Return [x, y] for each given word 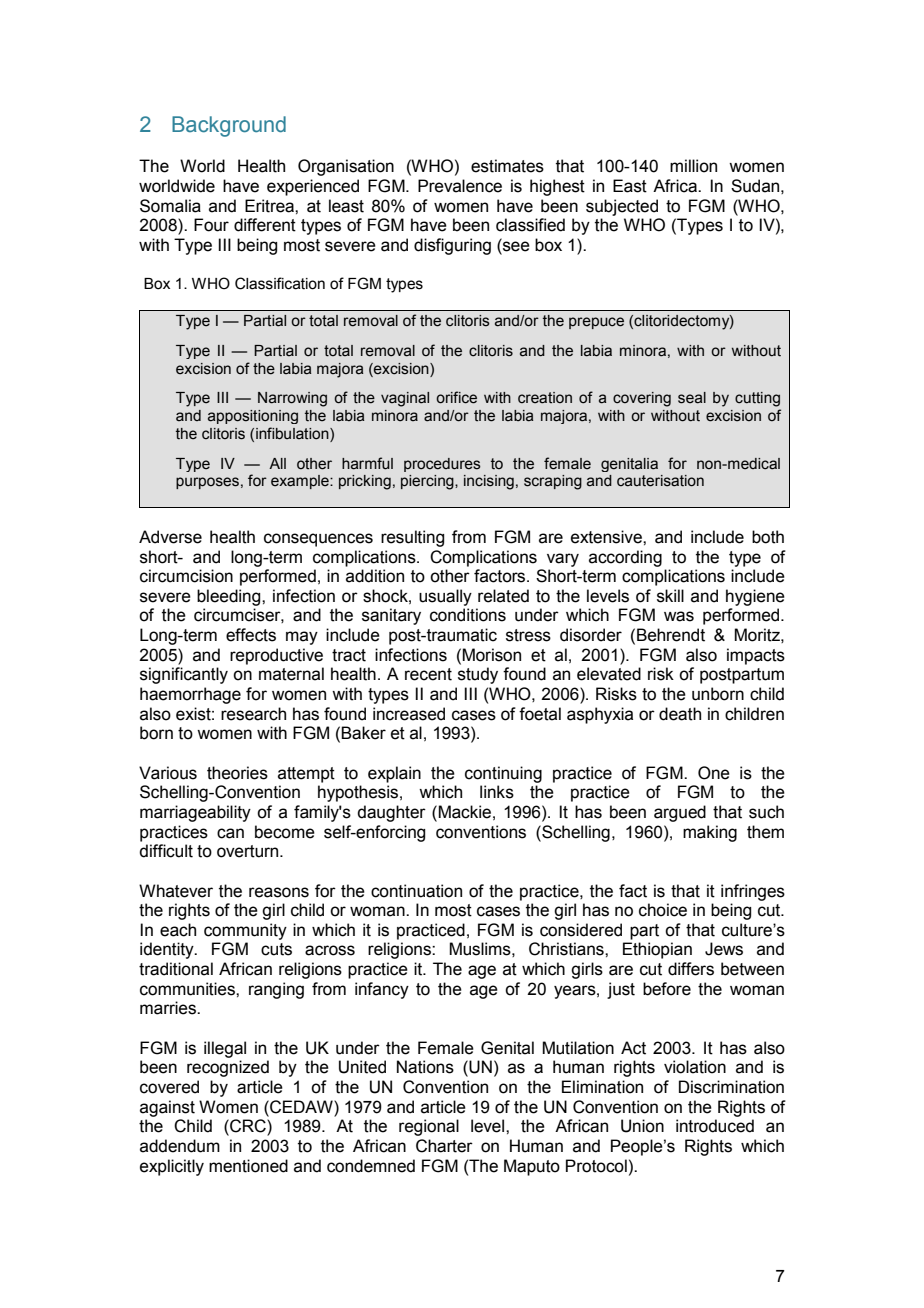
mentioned [248, 1166]
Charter [444, 1146]
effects [251, 635]
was [679, 616]
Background [229, 126]
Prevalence [460, 186]
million [693, 166]
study [478, 675]
